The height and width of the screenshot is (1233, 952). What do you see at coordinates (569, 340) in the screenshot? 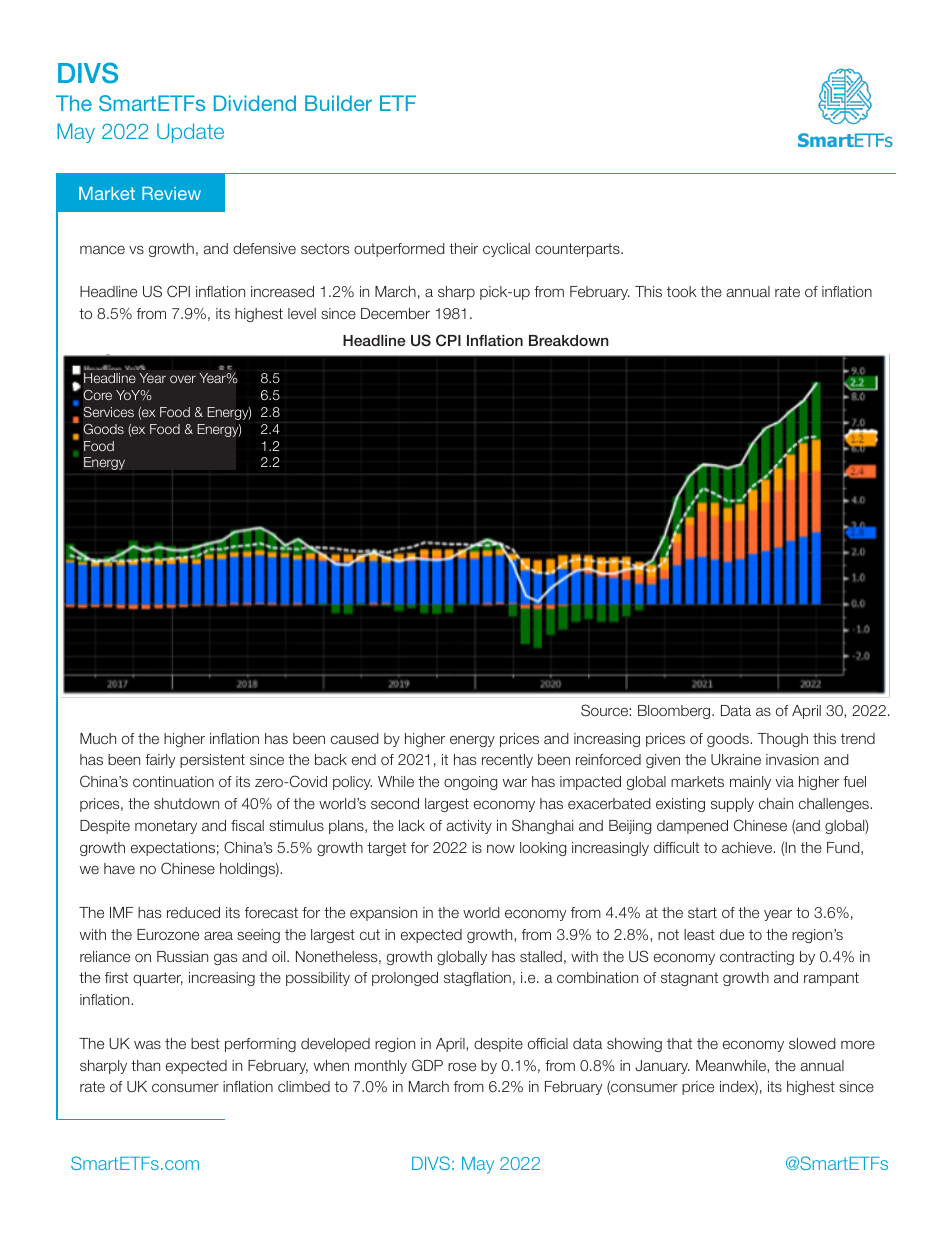
I see `Breakdown` at bounding box center [569, 340].
